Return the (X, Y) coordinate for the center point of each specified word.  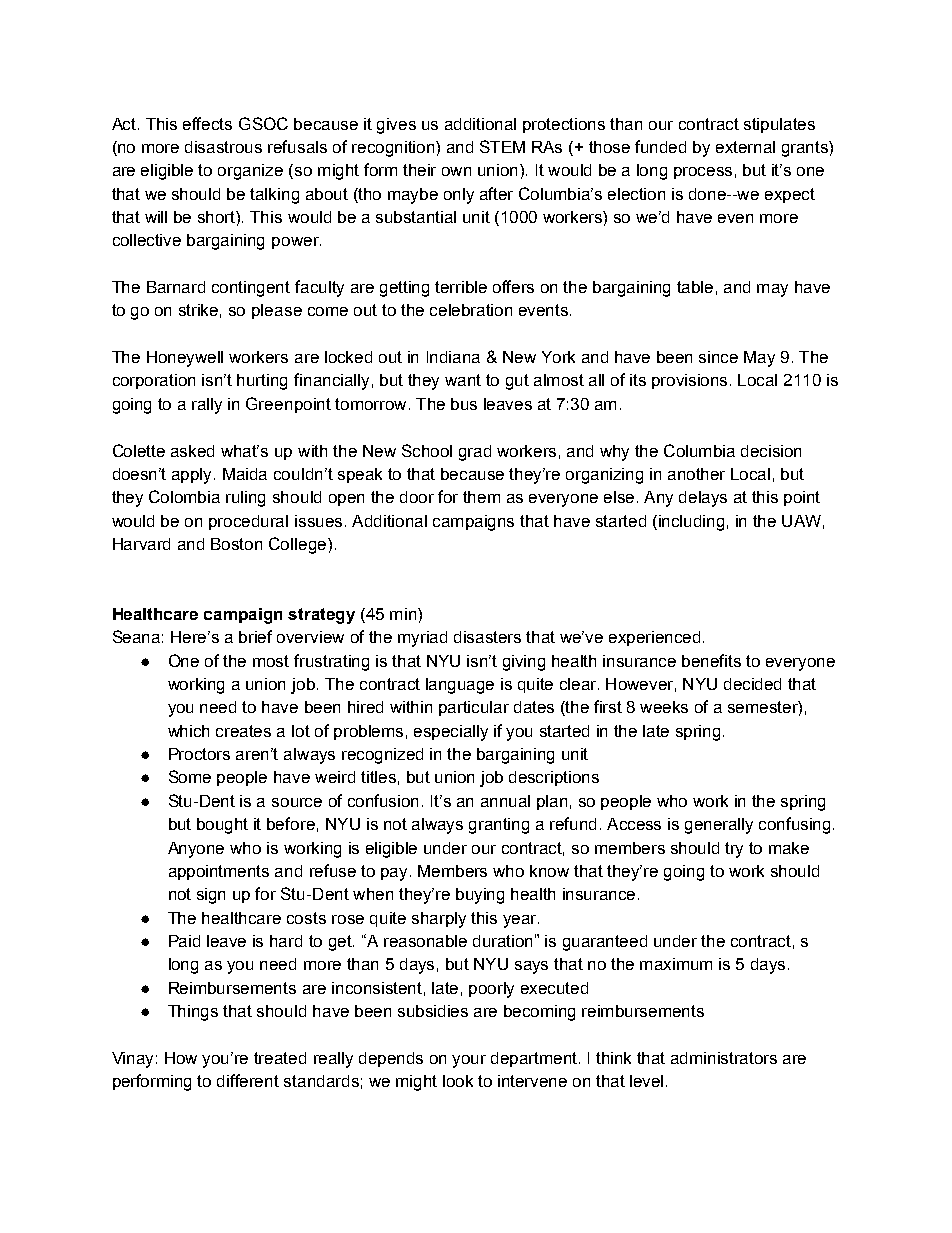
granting (499, 826)
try (734, 850)
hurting (262, 382)
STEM (502, 146)
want (463, 380)
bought (222, 826)
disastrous (223, 147)
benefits (711, 660)
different (248, 1080)
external (745, 147)
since (718, 357)
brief (255, 636)
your (469, 1061)
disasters (487, 637)
